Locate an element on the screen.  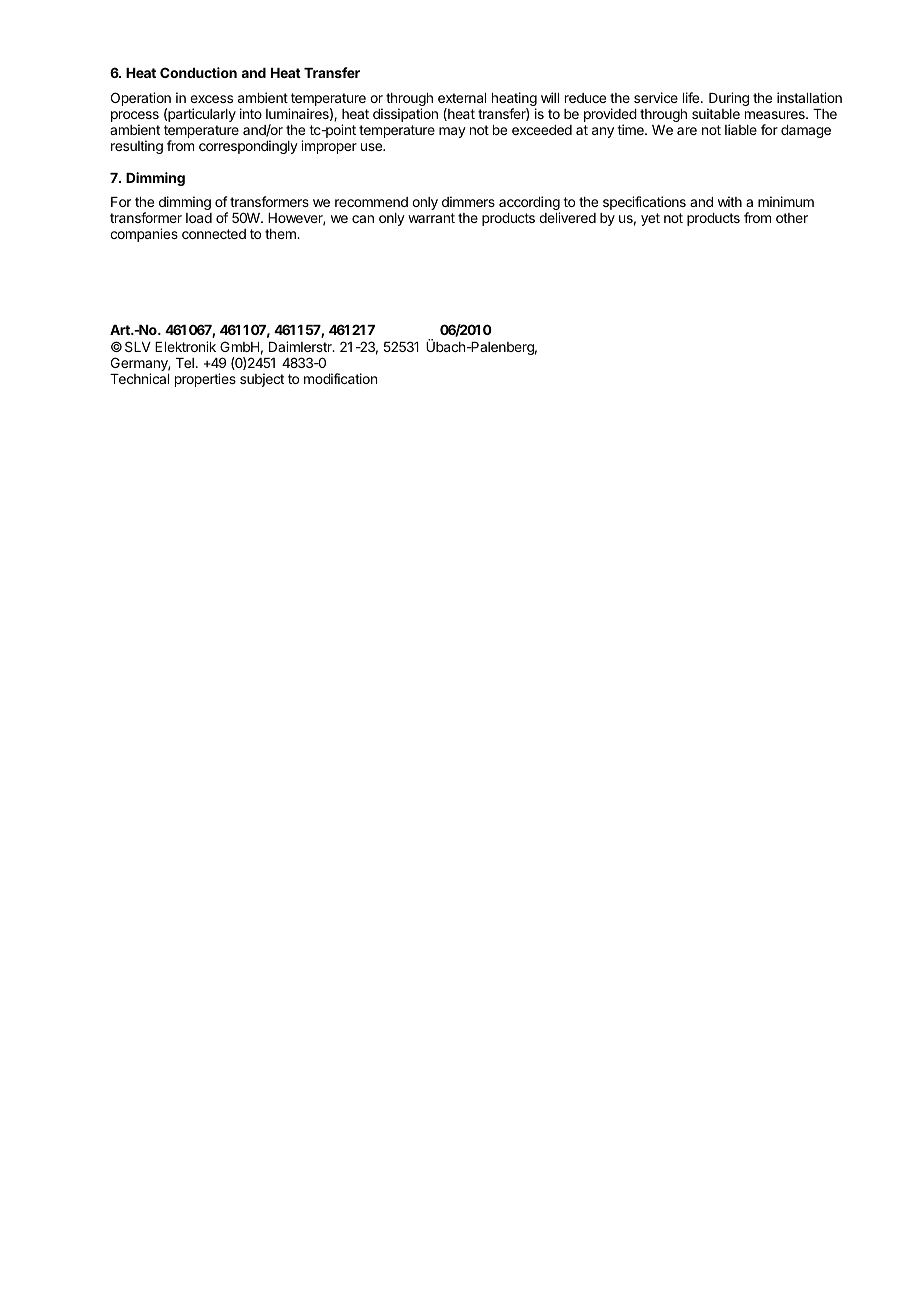
external is located at coordinates (462, 98).
